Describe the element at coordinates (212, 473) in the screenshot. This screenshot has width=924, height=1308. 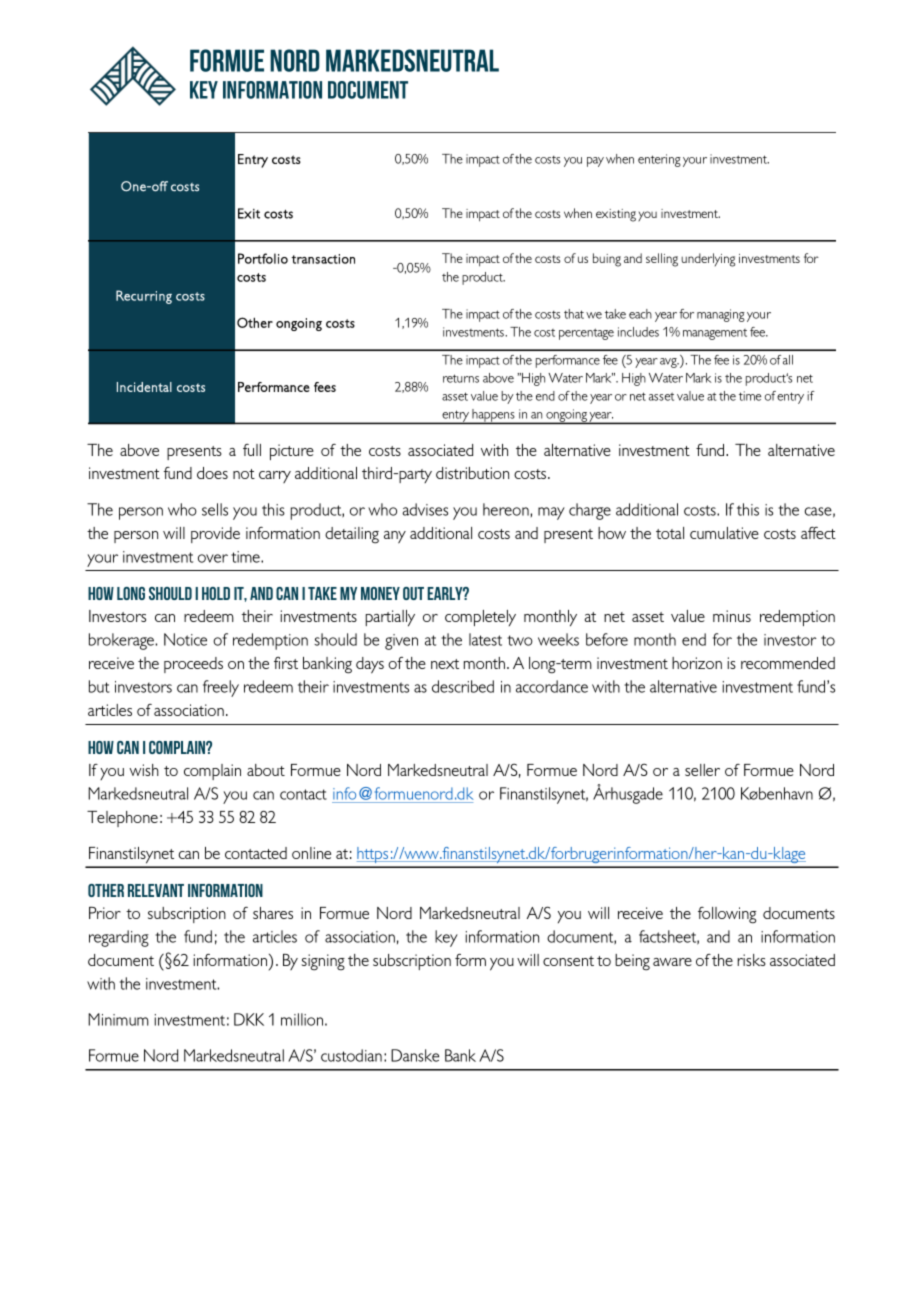
I see `does` at that location.
